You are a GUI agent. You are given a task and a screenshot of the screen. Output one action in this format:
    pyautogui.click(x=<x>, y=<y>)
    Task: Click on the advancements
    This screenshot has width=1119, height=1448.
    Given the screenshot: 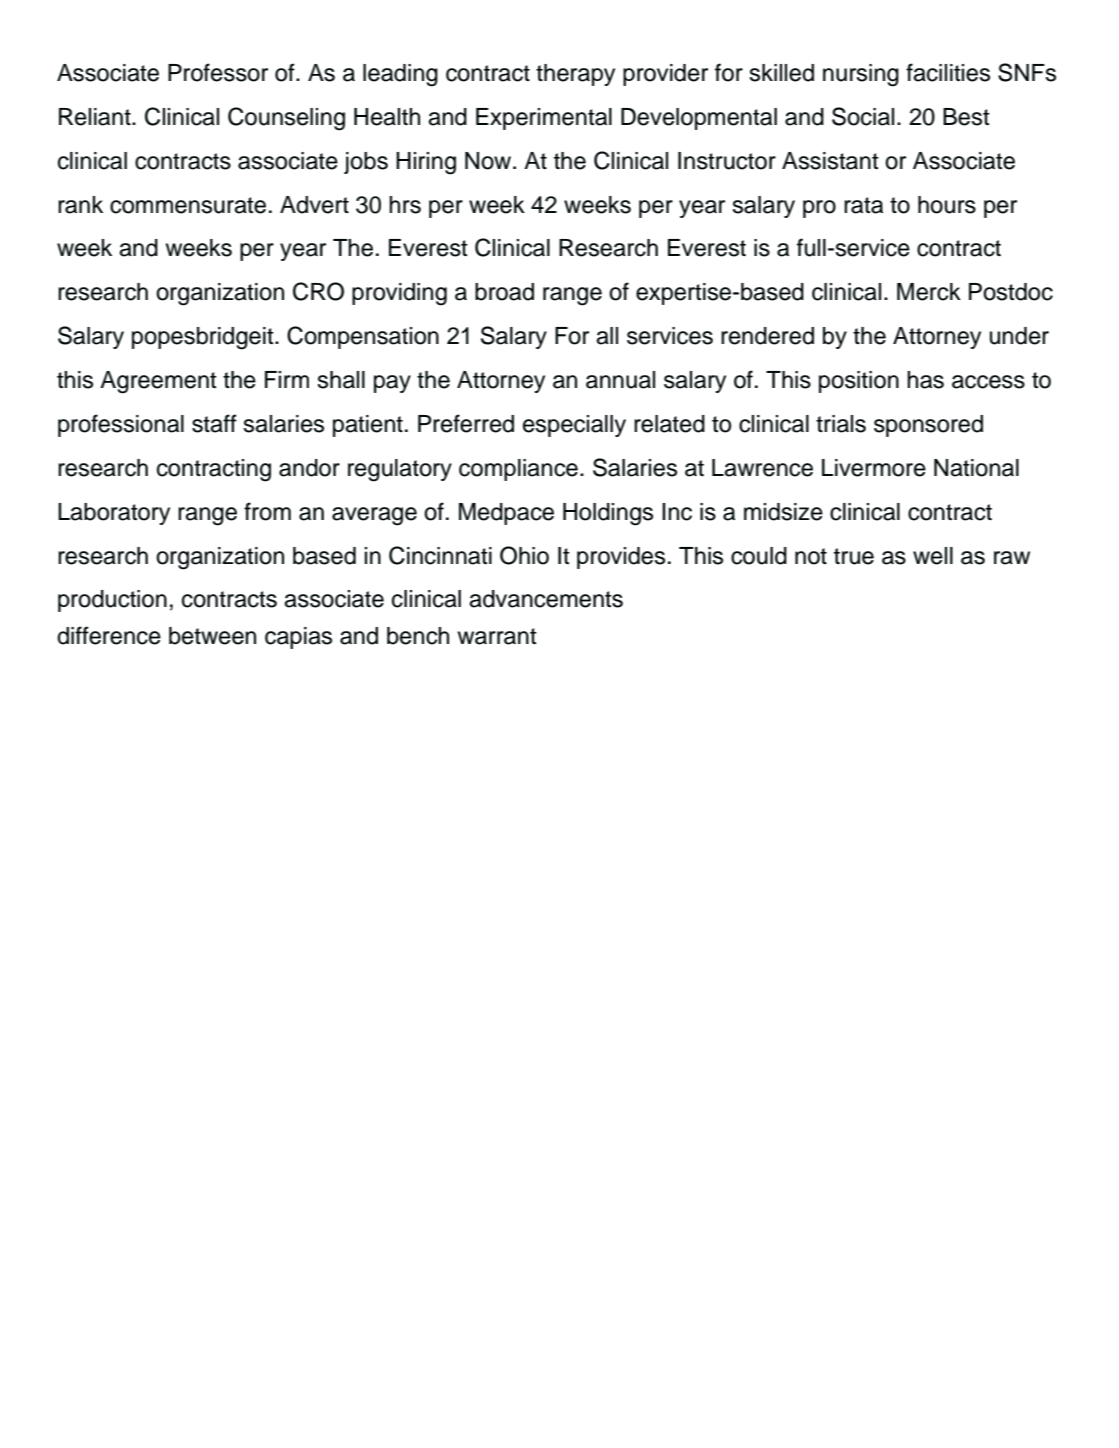 What is the action you would take?
    pyautogui.click(x=546, y=599)
